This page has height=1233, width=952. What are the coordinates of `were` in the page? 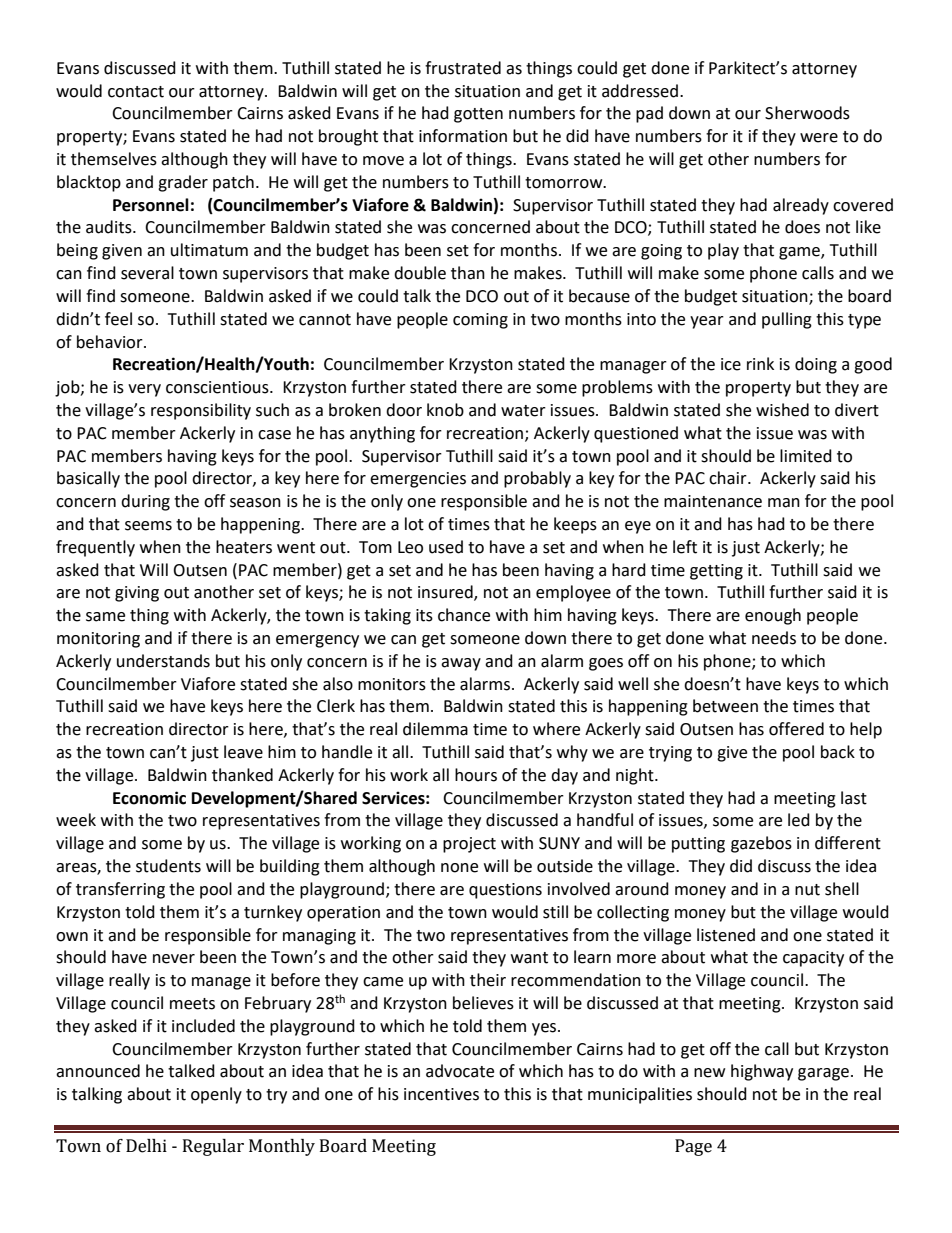 It's located at (819, 138).
